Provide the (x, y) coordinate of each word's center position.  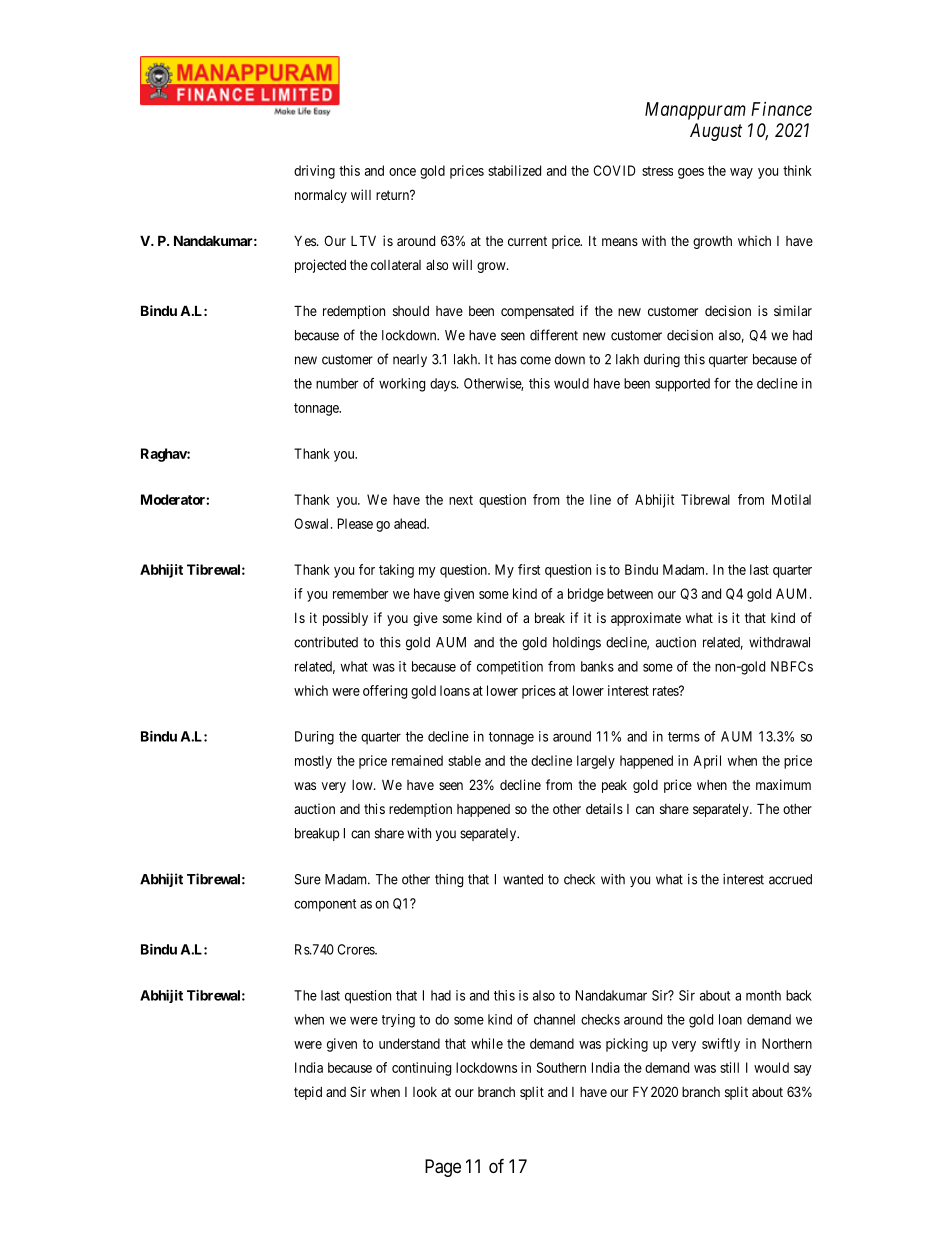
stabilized (514, 170)
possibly (345, 619)
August (716, 132)
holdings (577, 644)
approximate (646, 619)
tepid (308, 1093)
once (402, 172)
